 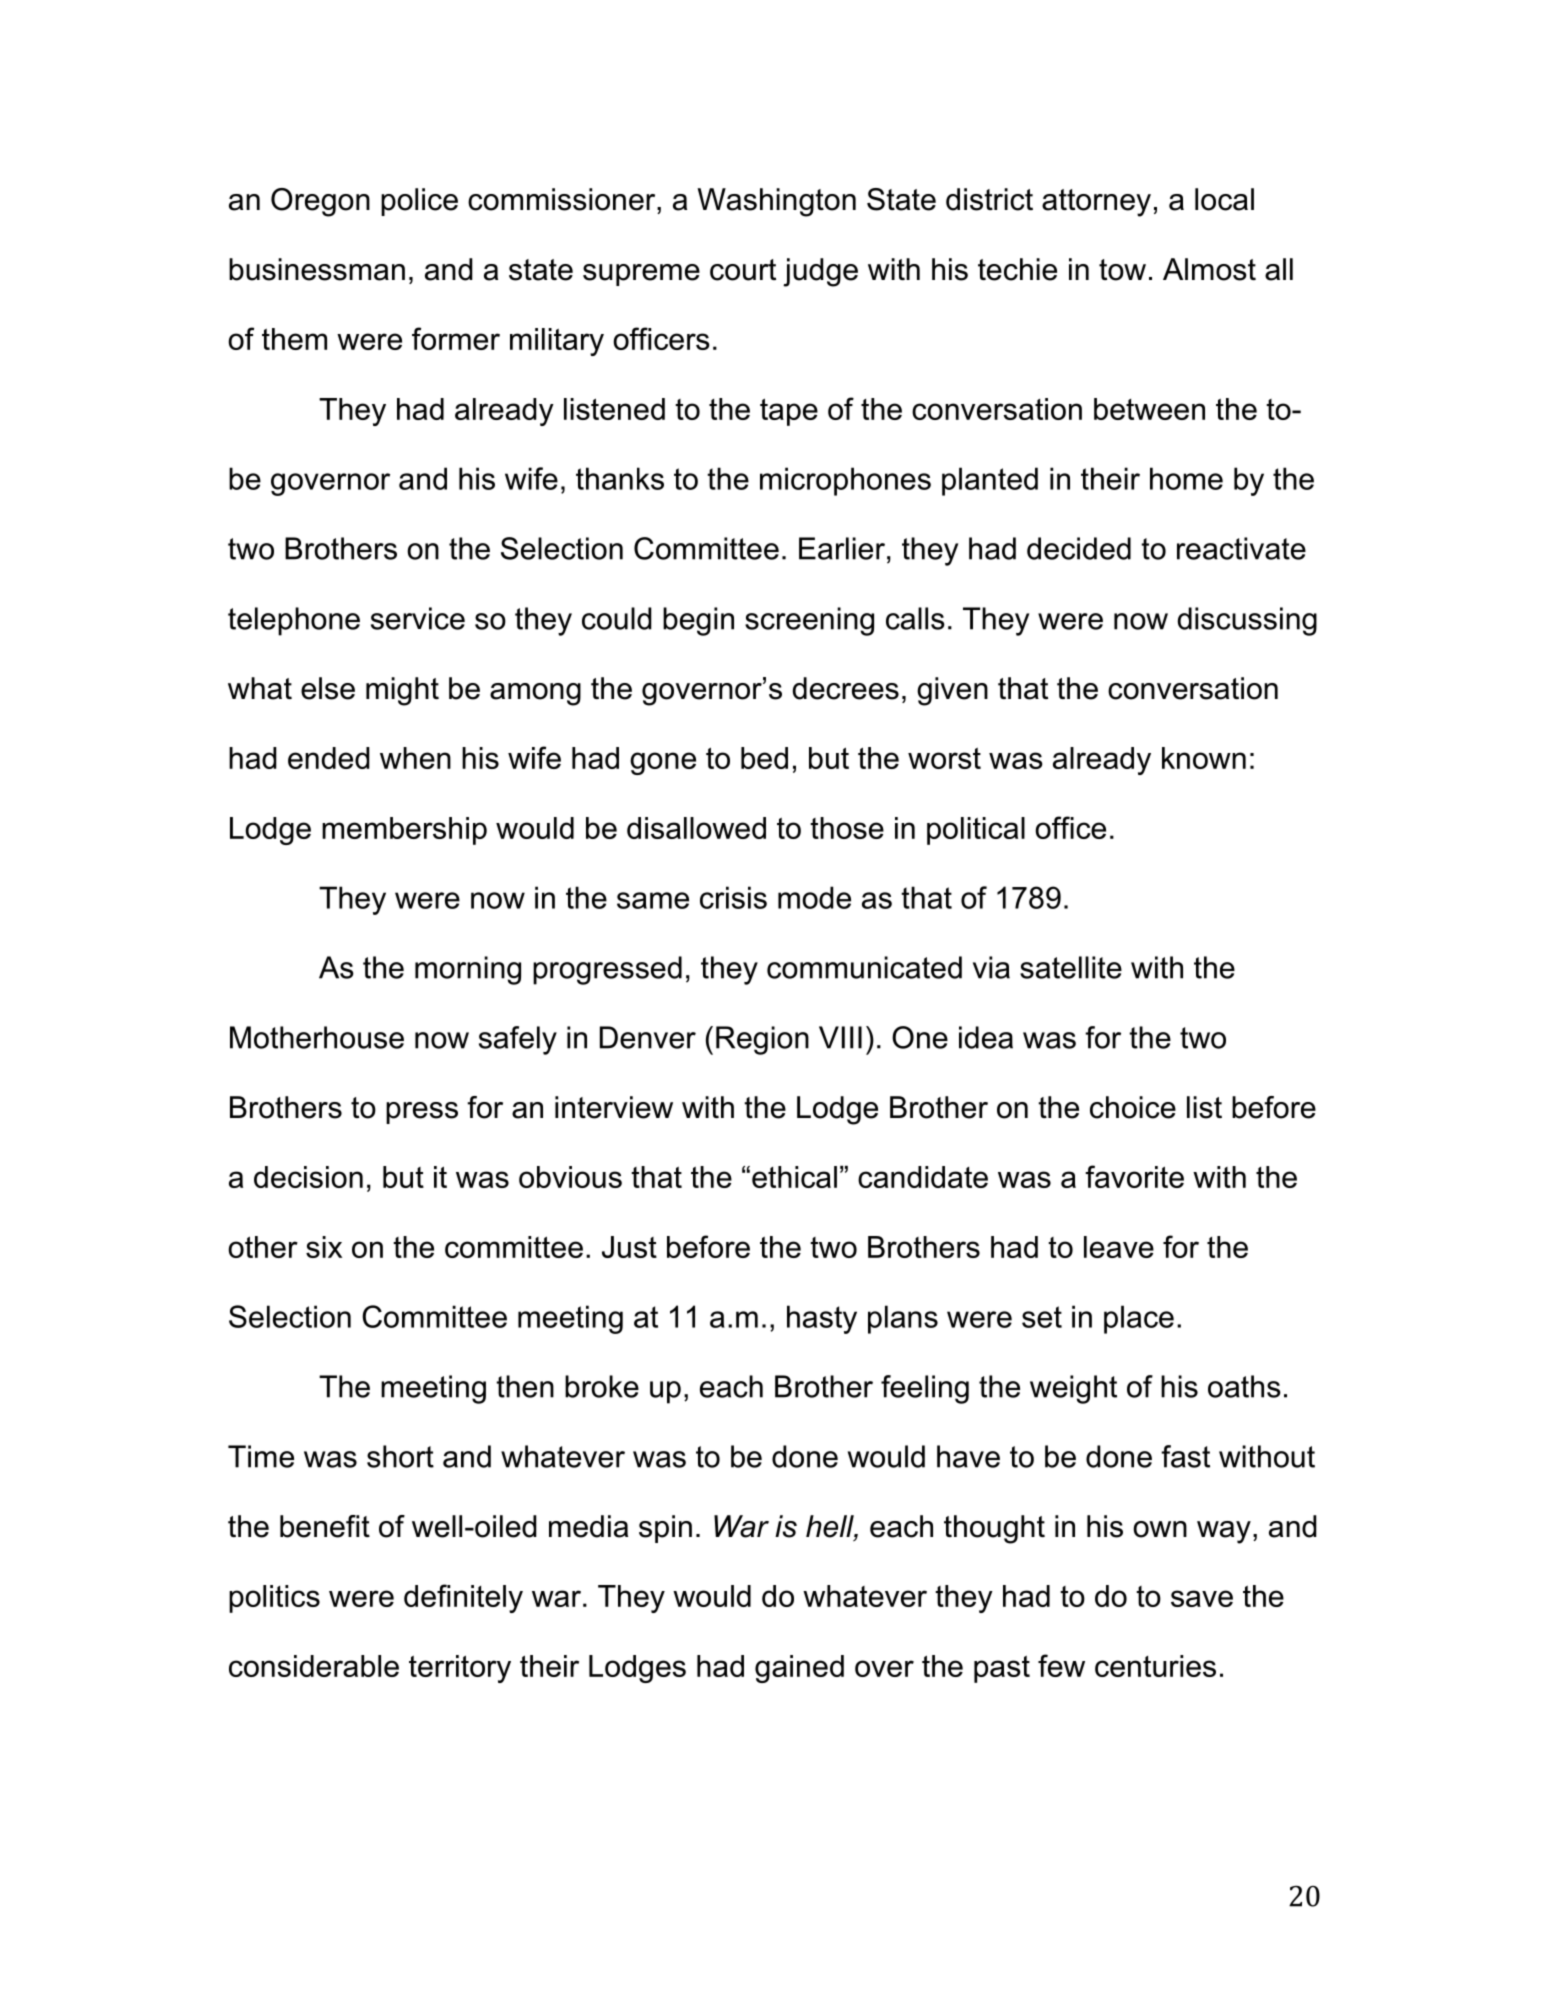 I want to click on court, so click(x=743, y=270).
